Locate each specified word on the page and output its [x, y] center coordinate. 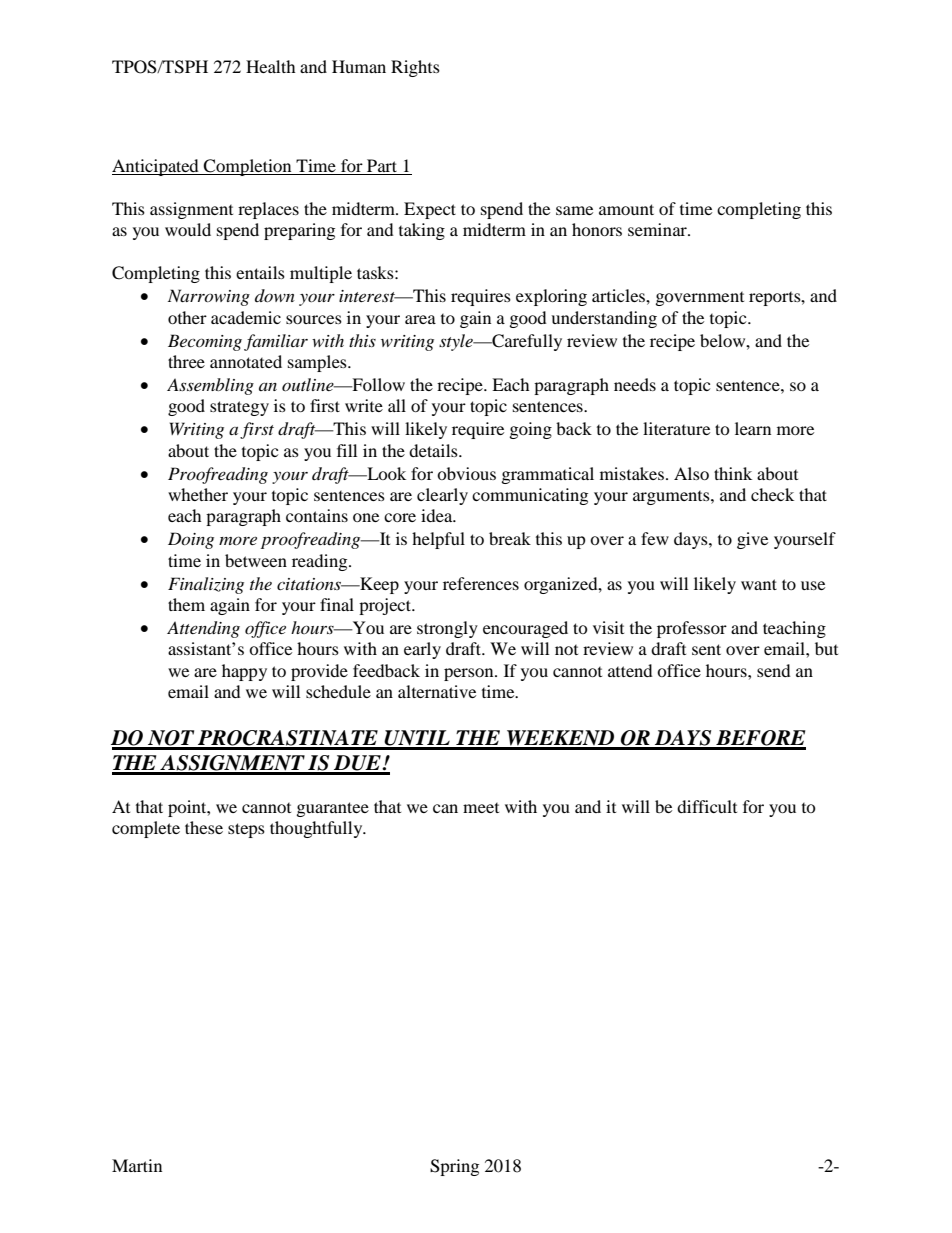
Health [271, 66]
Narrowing [209, 297]
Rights [415, 68]
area [420, 319]
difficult [707, 806]
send [774, 670]
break [510, 538]
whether [198, 494]
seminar [658, 229]
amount [626, 209]
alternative [437, 691]
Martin [137, 1165]
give [752, 540]
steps [246, 830]
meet [481, 808]
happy [244, 672]
